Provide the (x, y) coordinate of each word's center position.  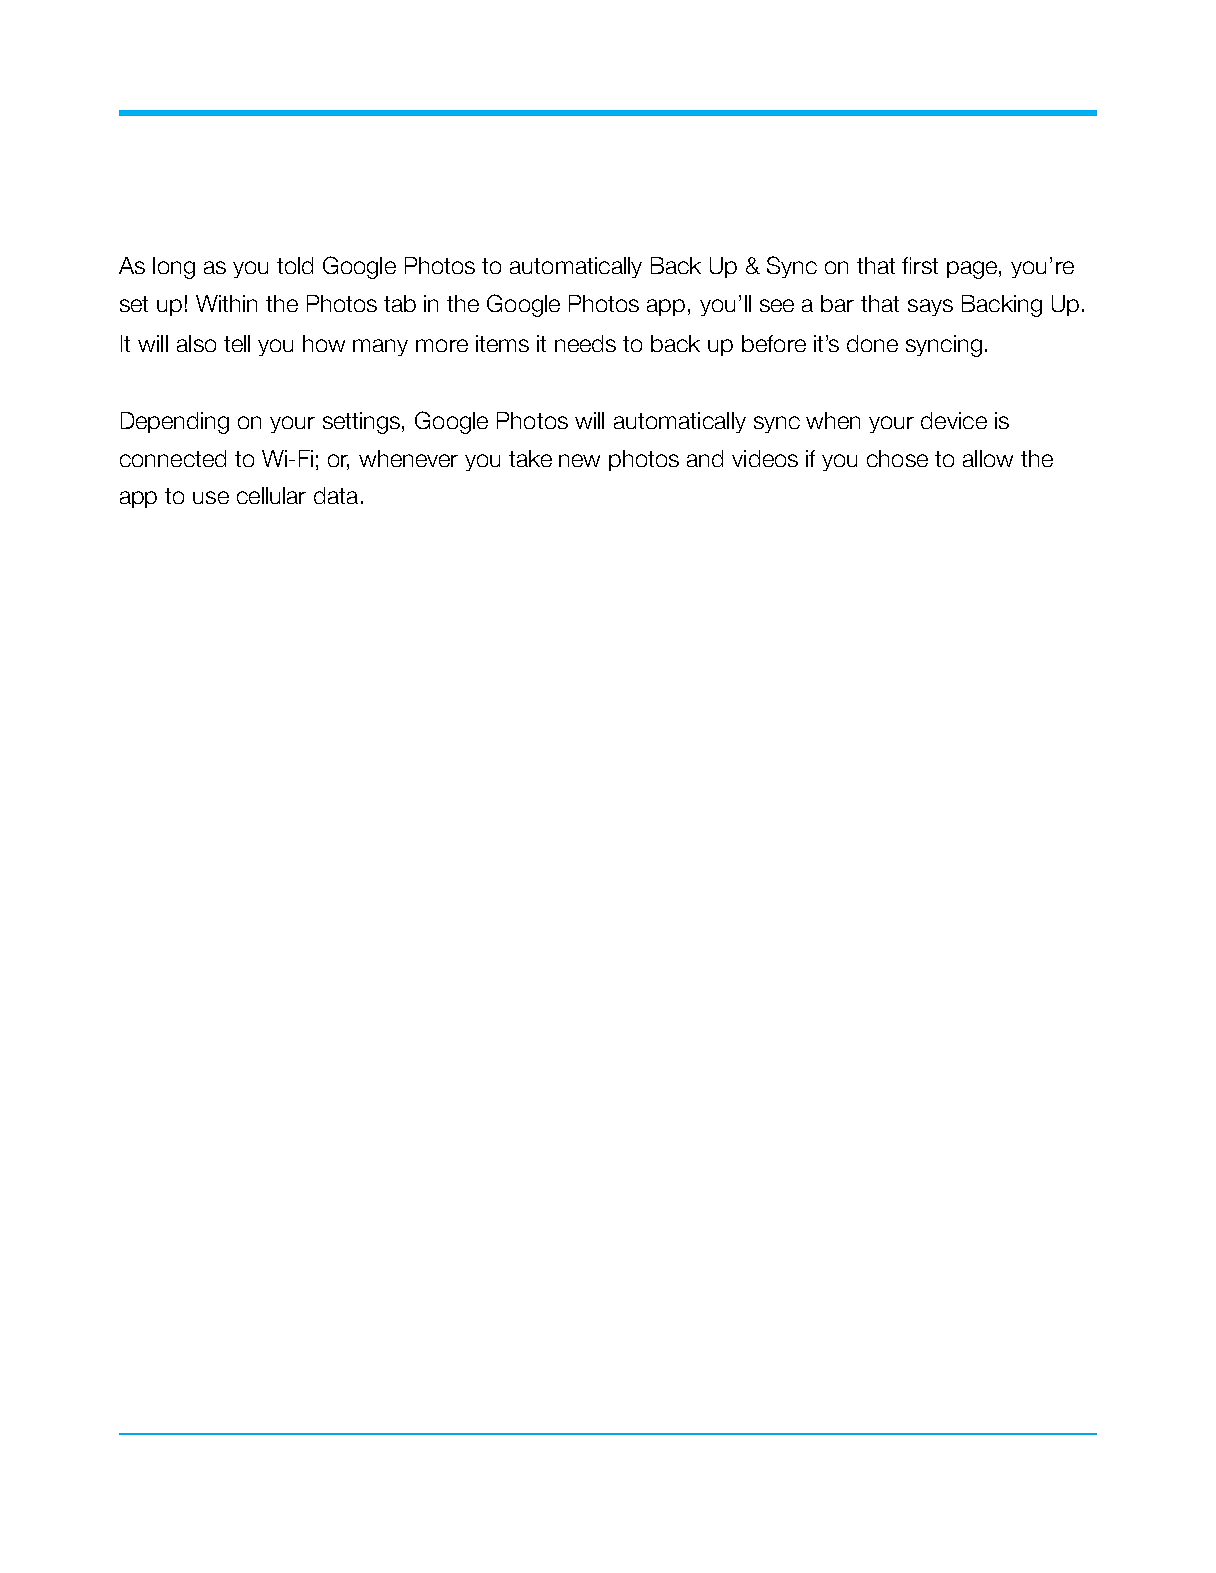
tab (400, 303)
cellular (271, 495)
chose (897, 458)
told (295, 265)
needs (585, 343)
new (579, 460)
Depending (175, 423)
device (954, 420)
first (920, 265)
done (872, 343)
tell (237, 343)
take (530, 458)
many (380, 347)
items (502, 343)
